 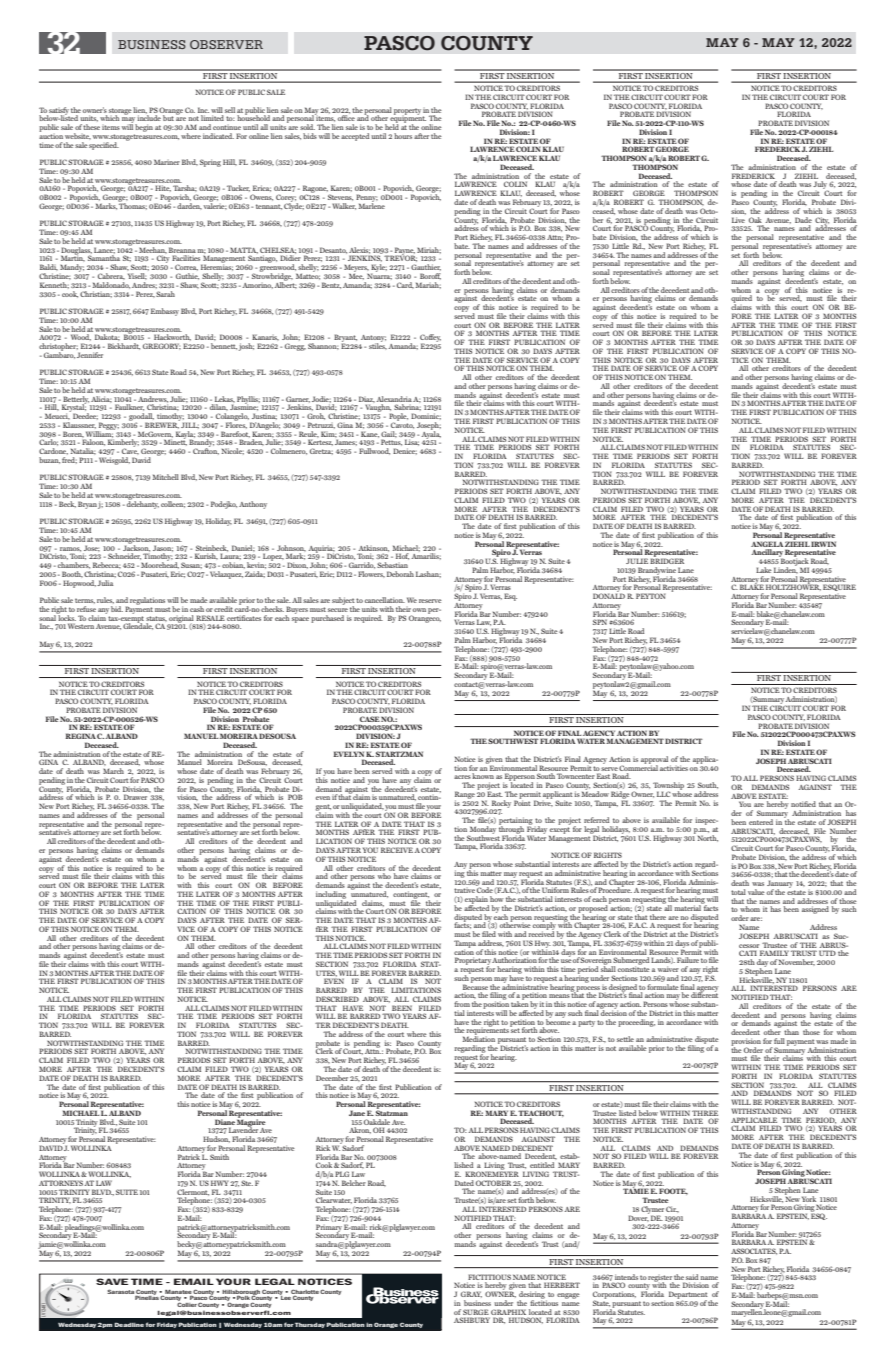 What do you see at coordinates (403, 136) in the screenshot?
I see `hours` at bounding box center [403, 136].
